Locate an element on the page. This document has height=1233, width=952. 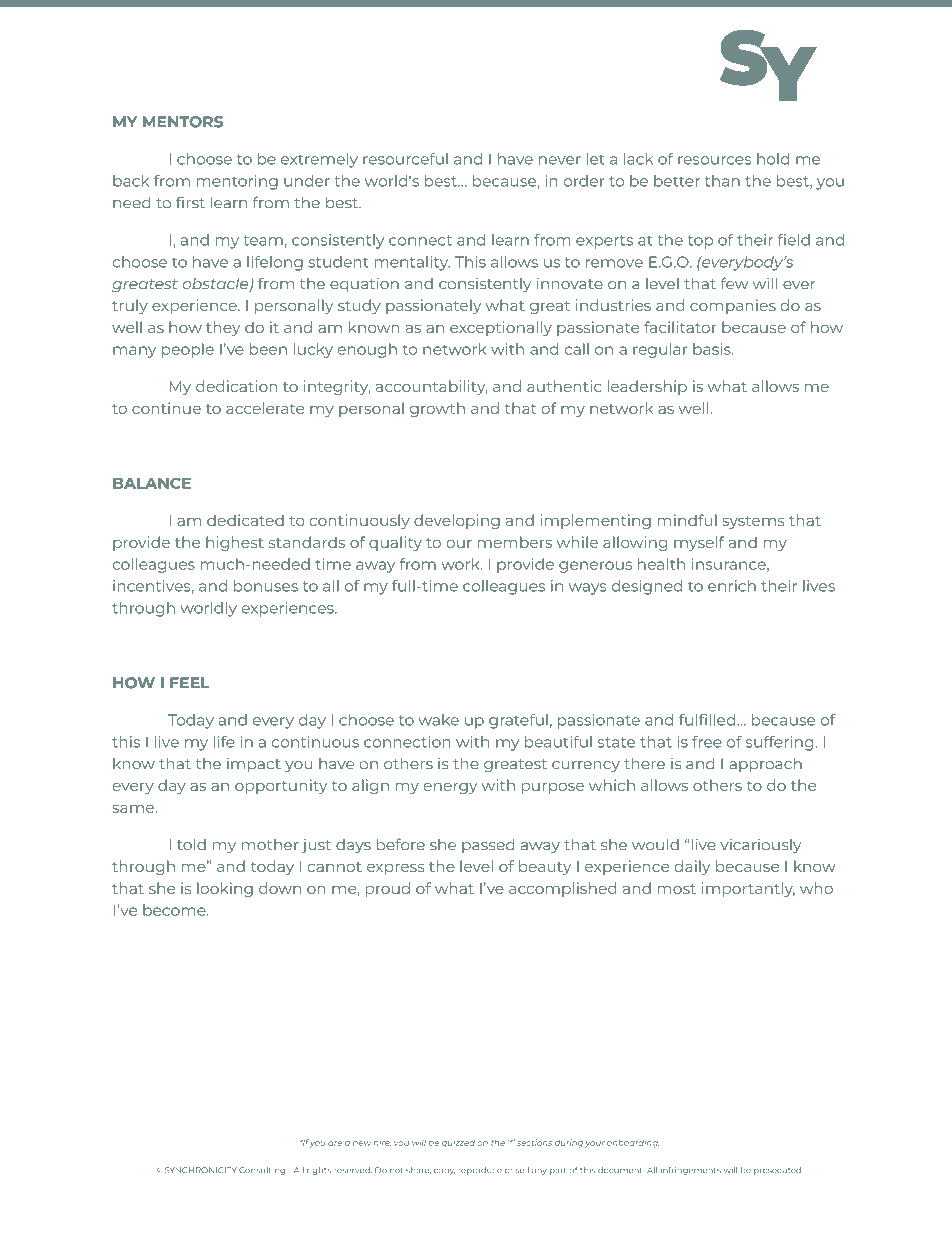
resources is located at coordinates (715, 160).
